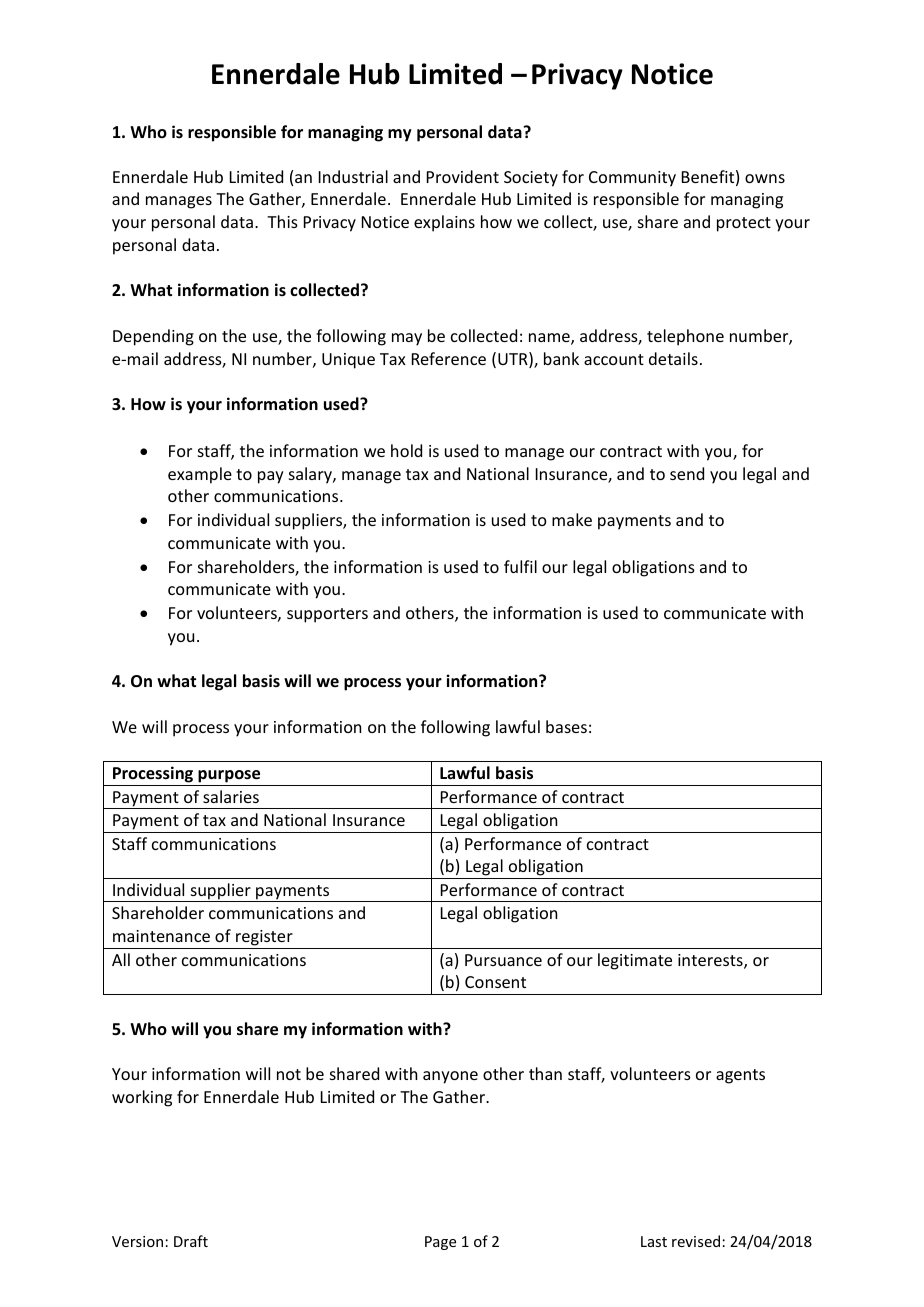 The height and width of the screenshot is (1307, 924). What do you see at coordinates (191, 1241) in the screenshot?
I see `Draft` at bounding box center [191, 1241].
